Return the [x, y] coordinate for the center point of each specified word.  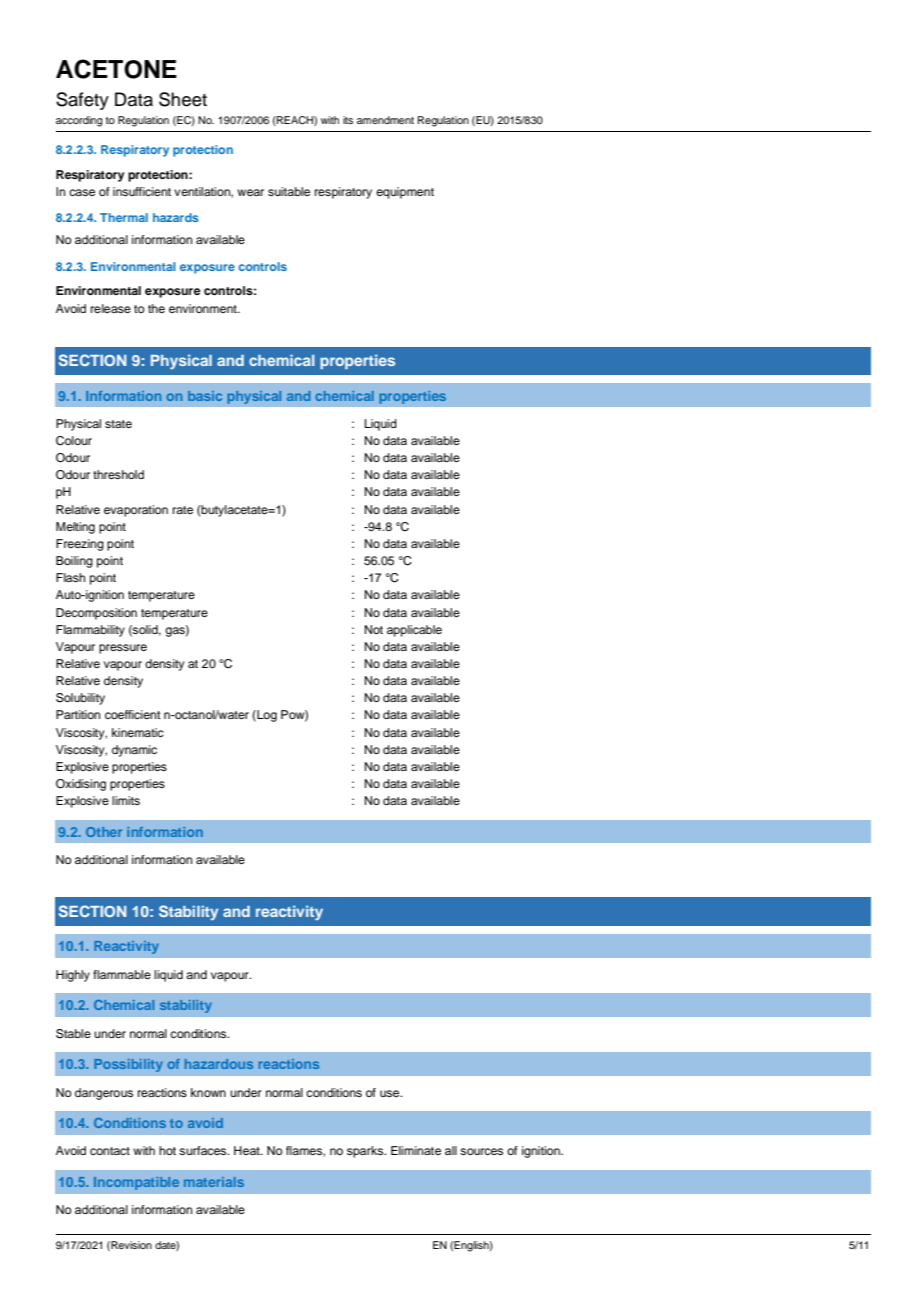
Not [374, 629]
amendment [385, 120]
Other [104, 832]
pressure [123, 649]
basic [205, 396]
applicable [414, 631]
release [111, 308]
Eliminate [416, 1150]
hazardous [219, 1064]
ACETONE [116, 69]
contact [110, 1151]
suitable [289, 191]
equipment [405, 193]
